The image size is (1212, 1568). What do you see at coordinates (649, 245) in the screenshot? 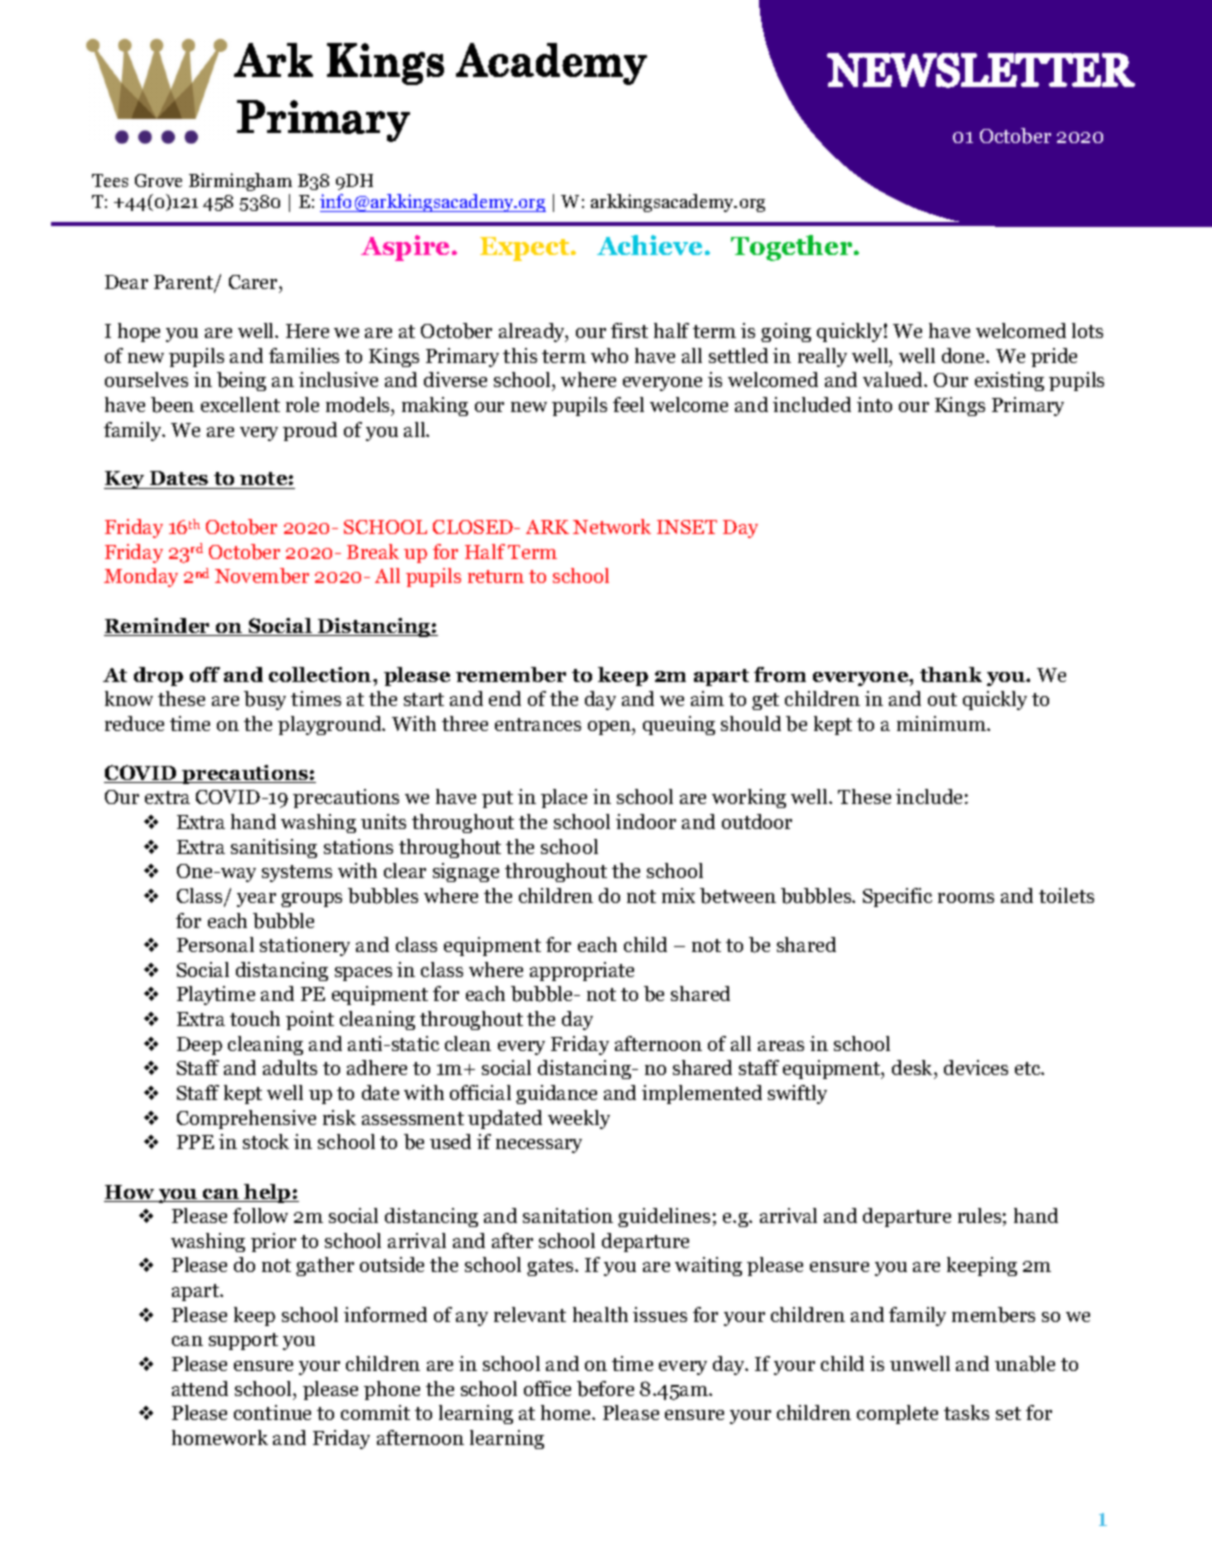
I see `Achieve` at bounding box center [649, 245].
